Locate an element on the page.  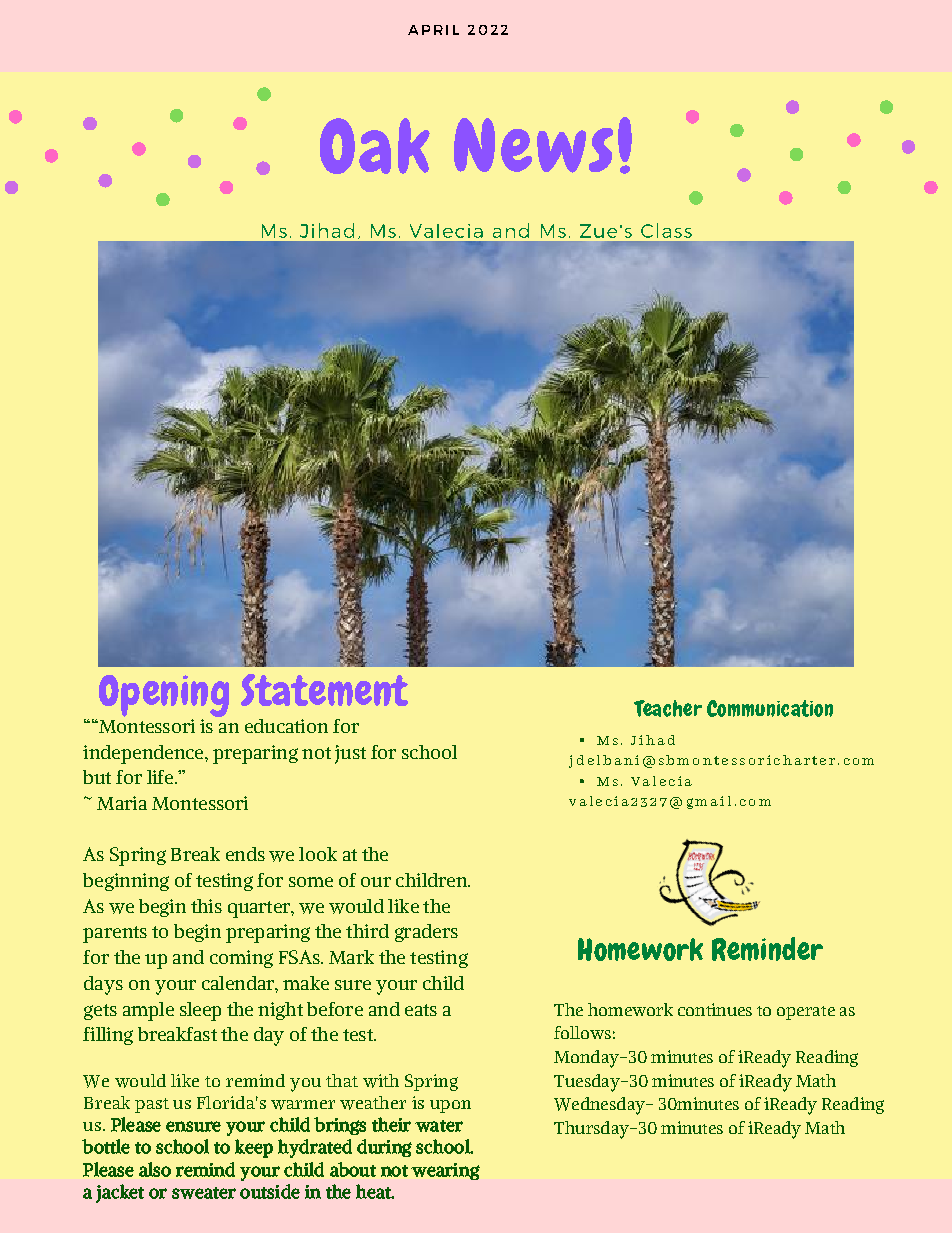
Communication is located at coordinates (770, 708).
